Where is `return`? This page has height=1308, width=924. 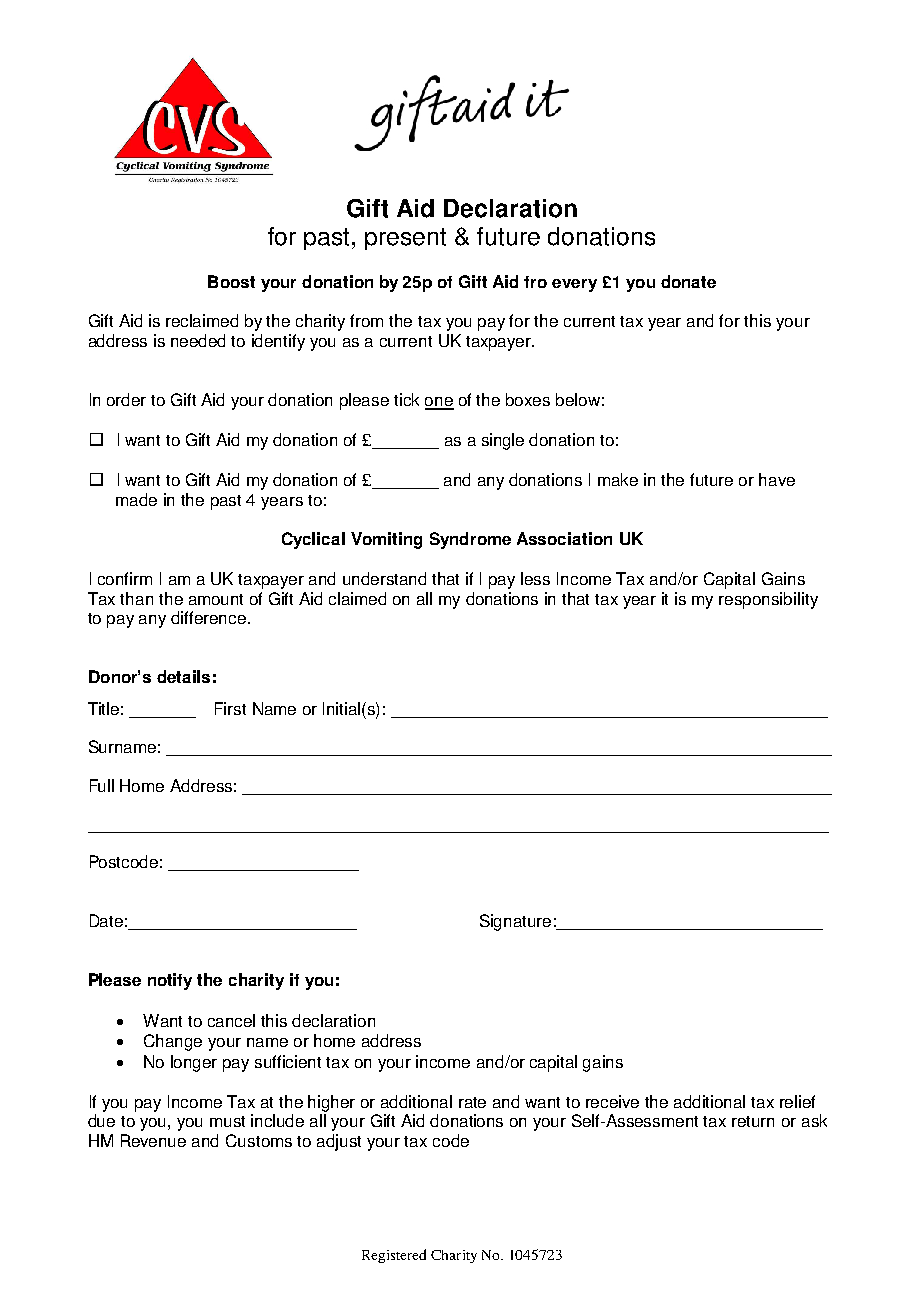
return is located at coordinates (753, 1121).
